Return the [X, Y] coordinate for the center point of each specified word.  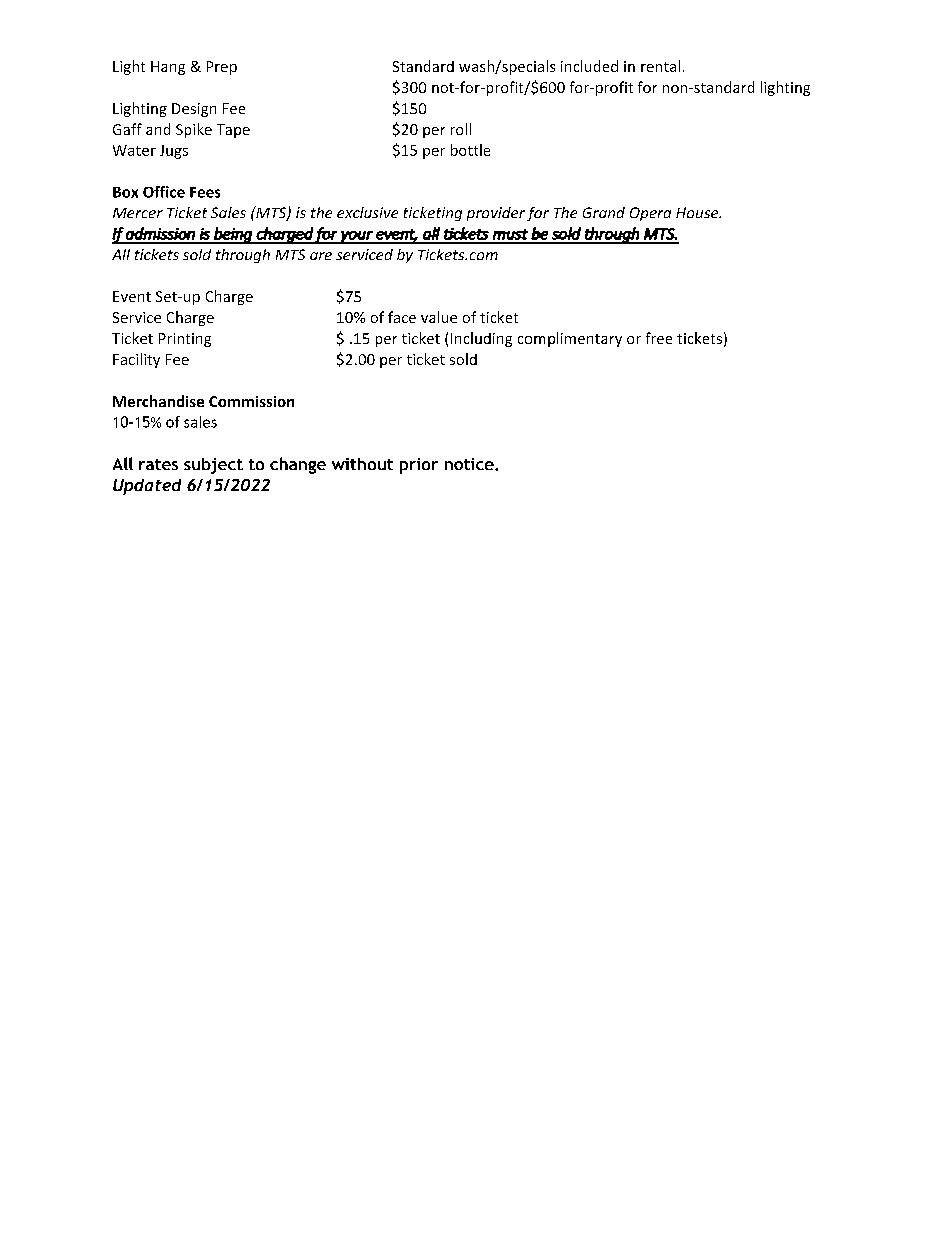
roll [461, 129]
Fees [205, 192]
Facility [136, 360]
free [659, 338]
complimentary [570, 339]
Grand [604, 212]
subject [213, 466]
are [321, 256]
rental [660, 66]
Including [481, 339]
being [233, 235]
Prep [222, 68]
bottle [470, 150]
